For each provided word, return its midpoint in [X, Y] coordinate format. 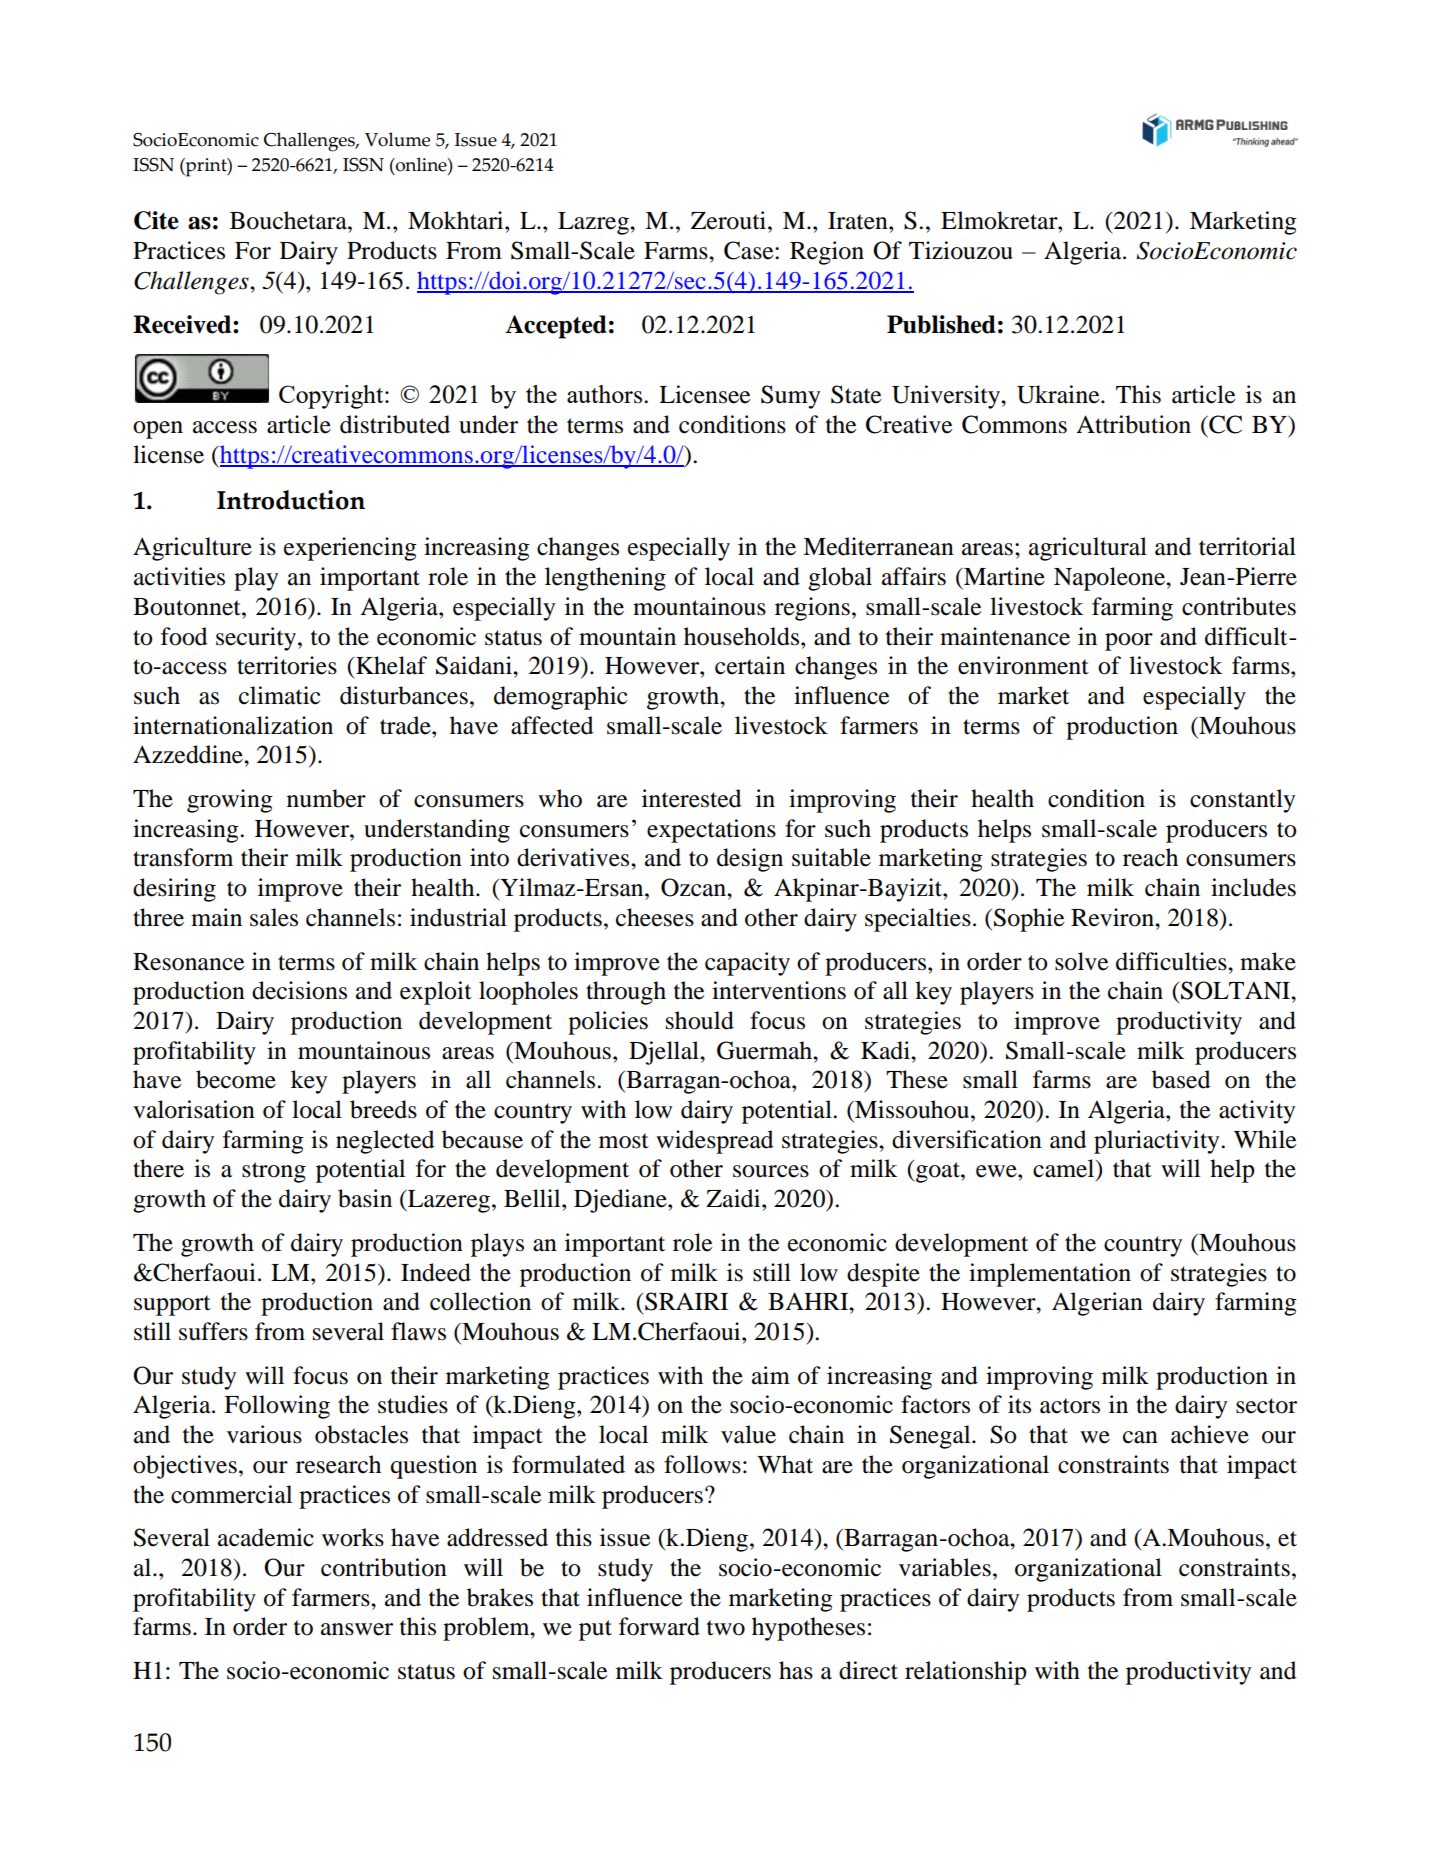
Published [941, 324]
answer [357, 1629]
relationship [966, 1673]
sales [274, 917]
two [726, 1628]
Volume [397, 139]
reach [1150, 857]
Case [750, 250]
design [750, 860]
